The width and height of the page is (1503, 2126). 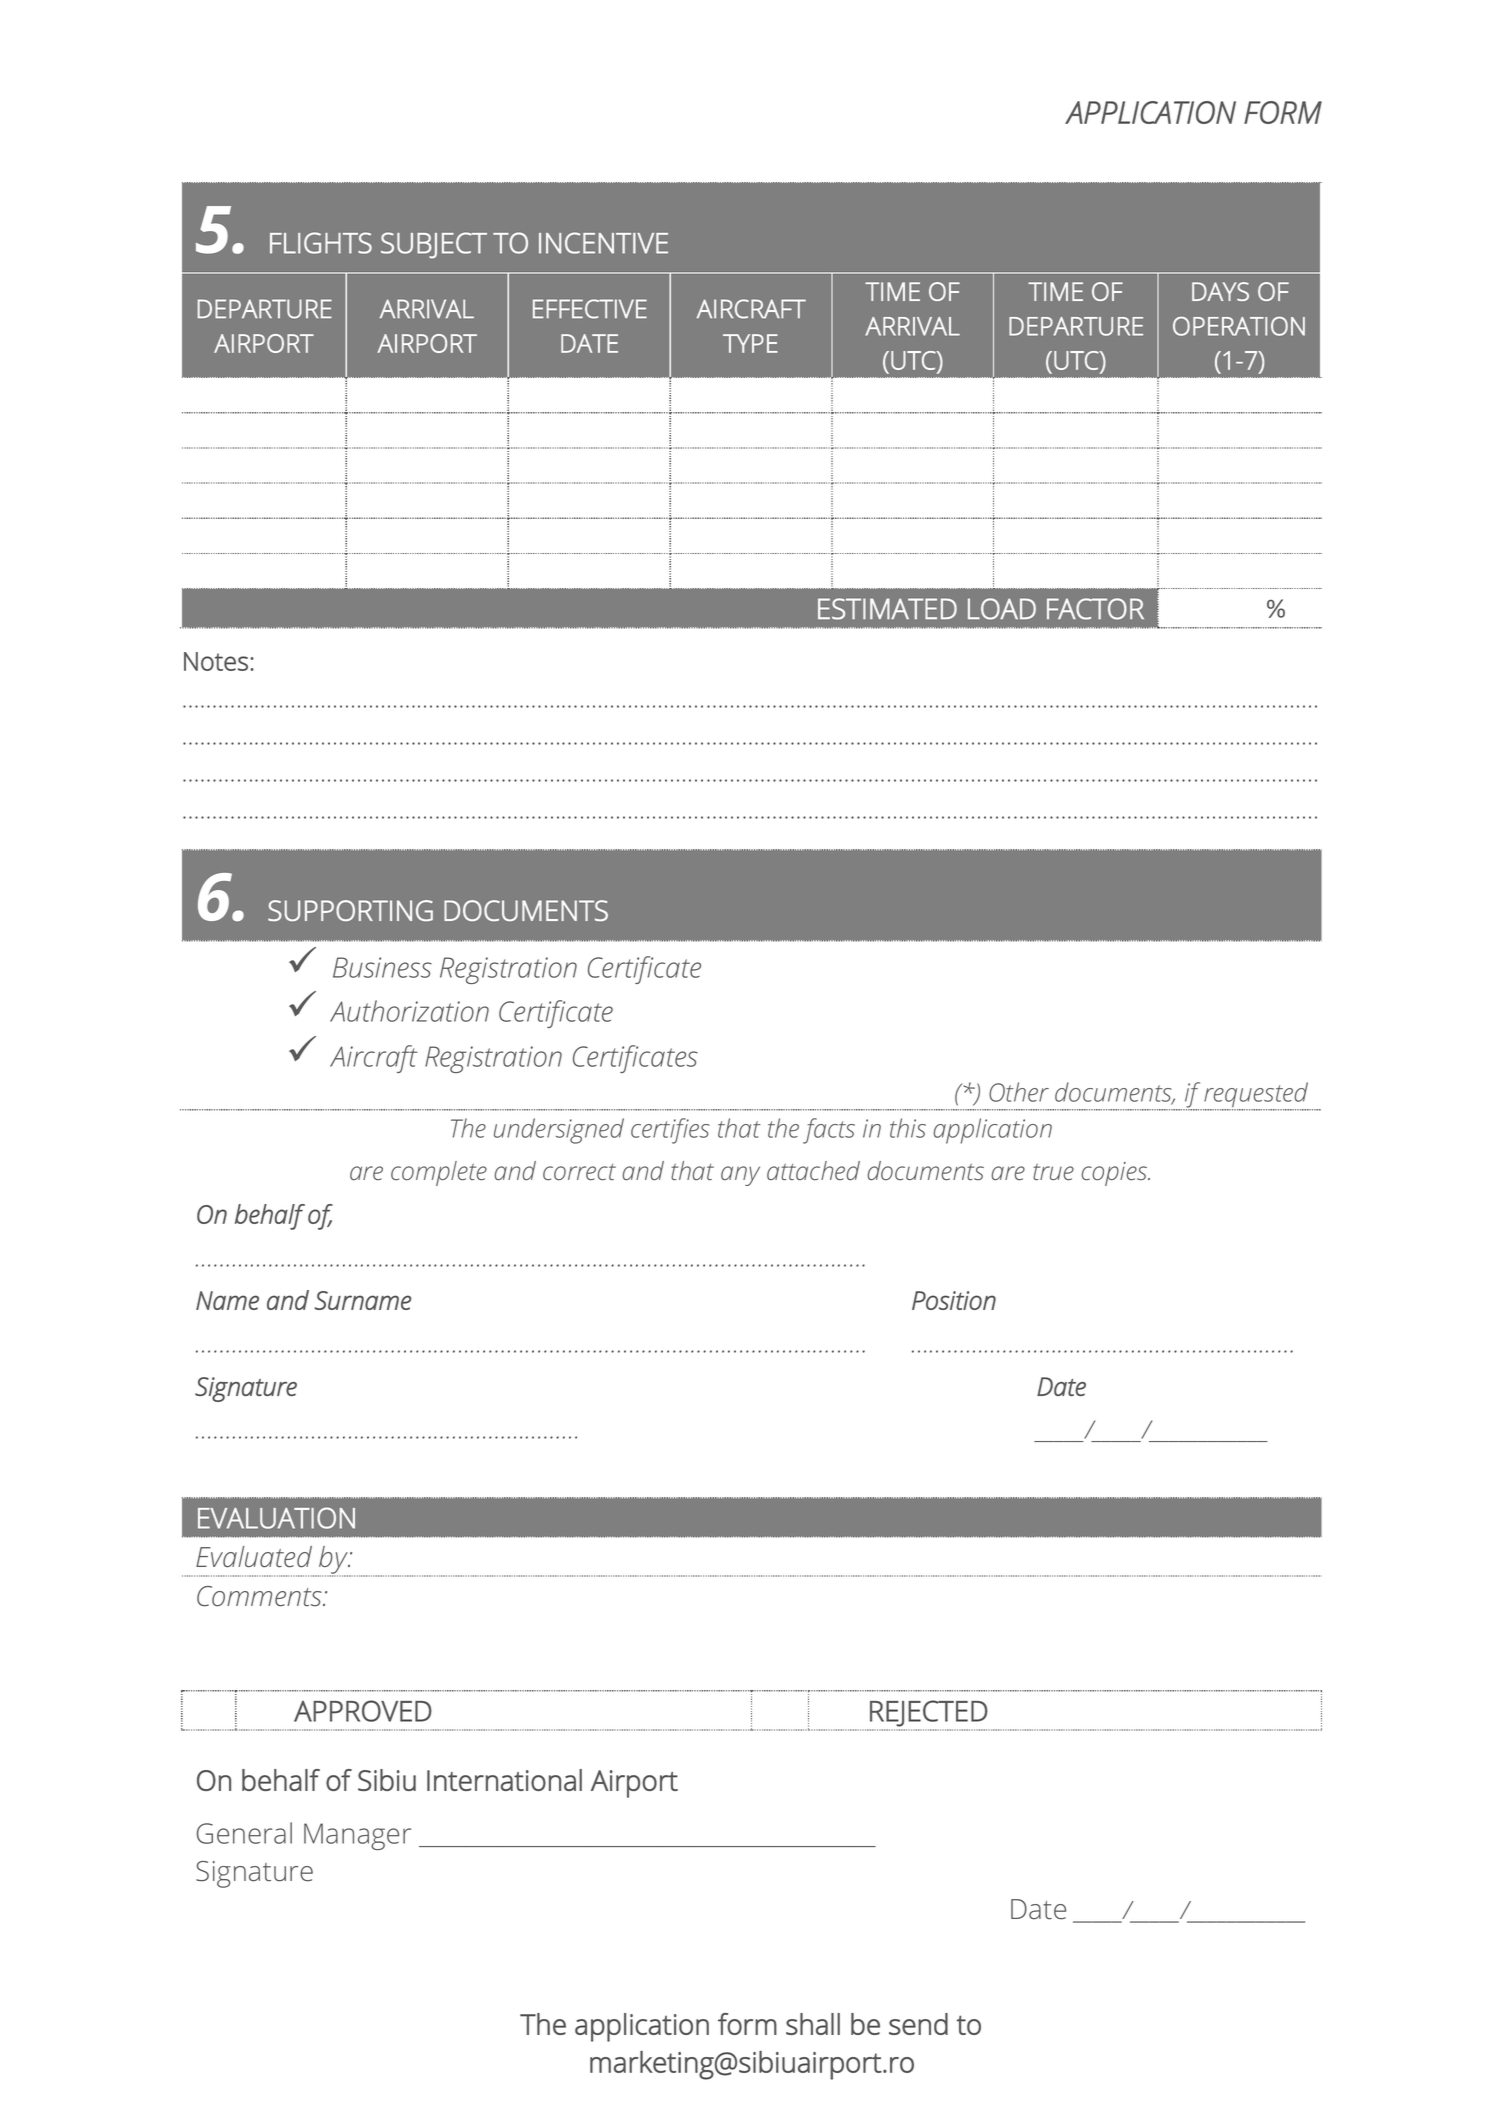 What do you see at coordinates (813, 2024) in the page?
I see `shall` at bounding box center [813, 2024].
